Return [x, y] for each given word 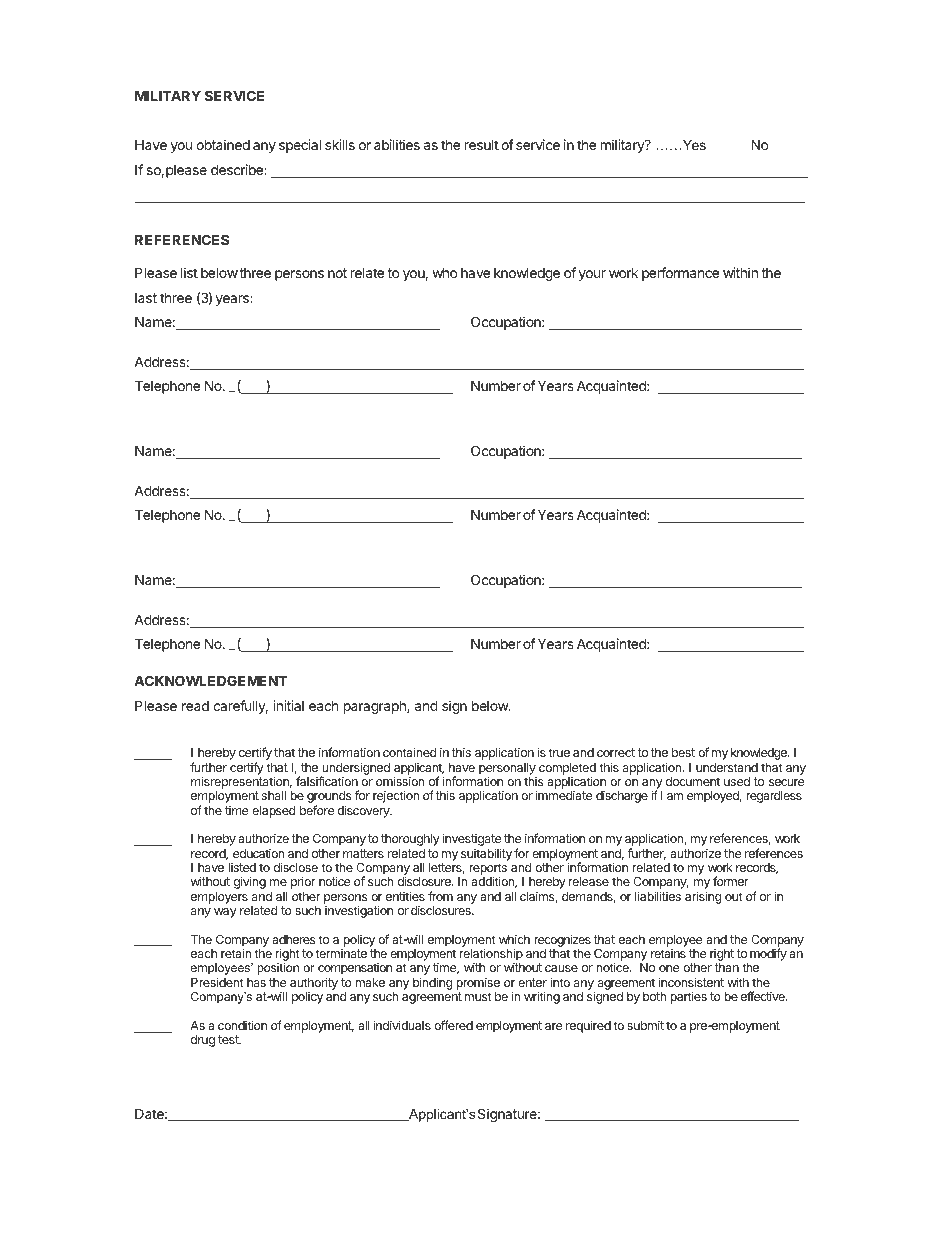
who [444, 272]
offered [453, 1025]
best [683, 752]
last [146, 298]
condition [242, 1025]
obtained [223, 144]
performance [680, 274]
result [482, 145]
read [195, 706]
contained [409, 752]
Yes [693, 145]
